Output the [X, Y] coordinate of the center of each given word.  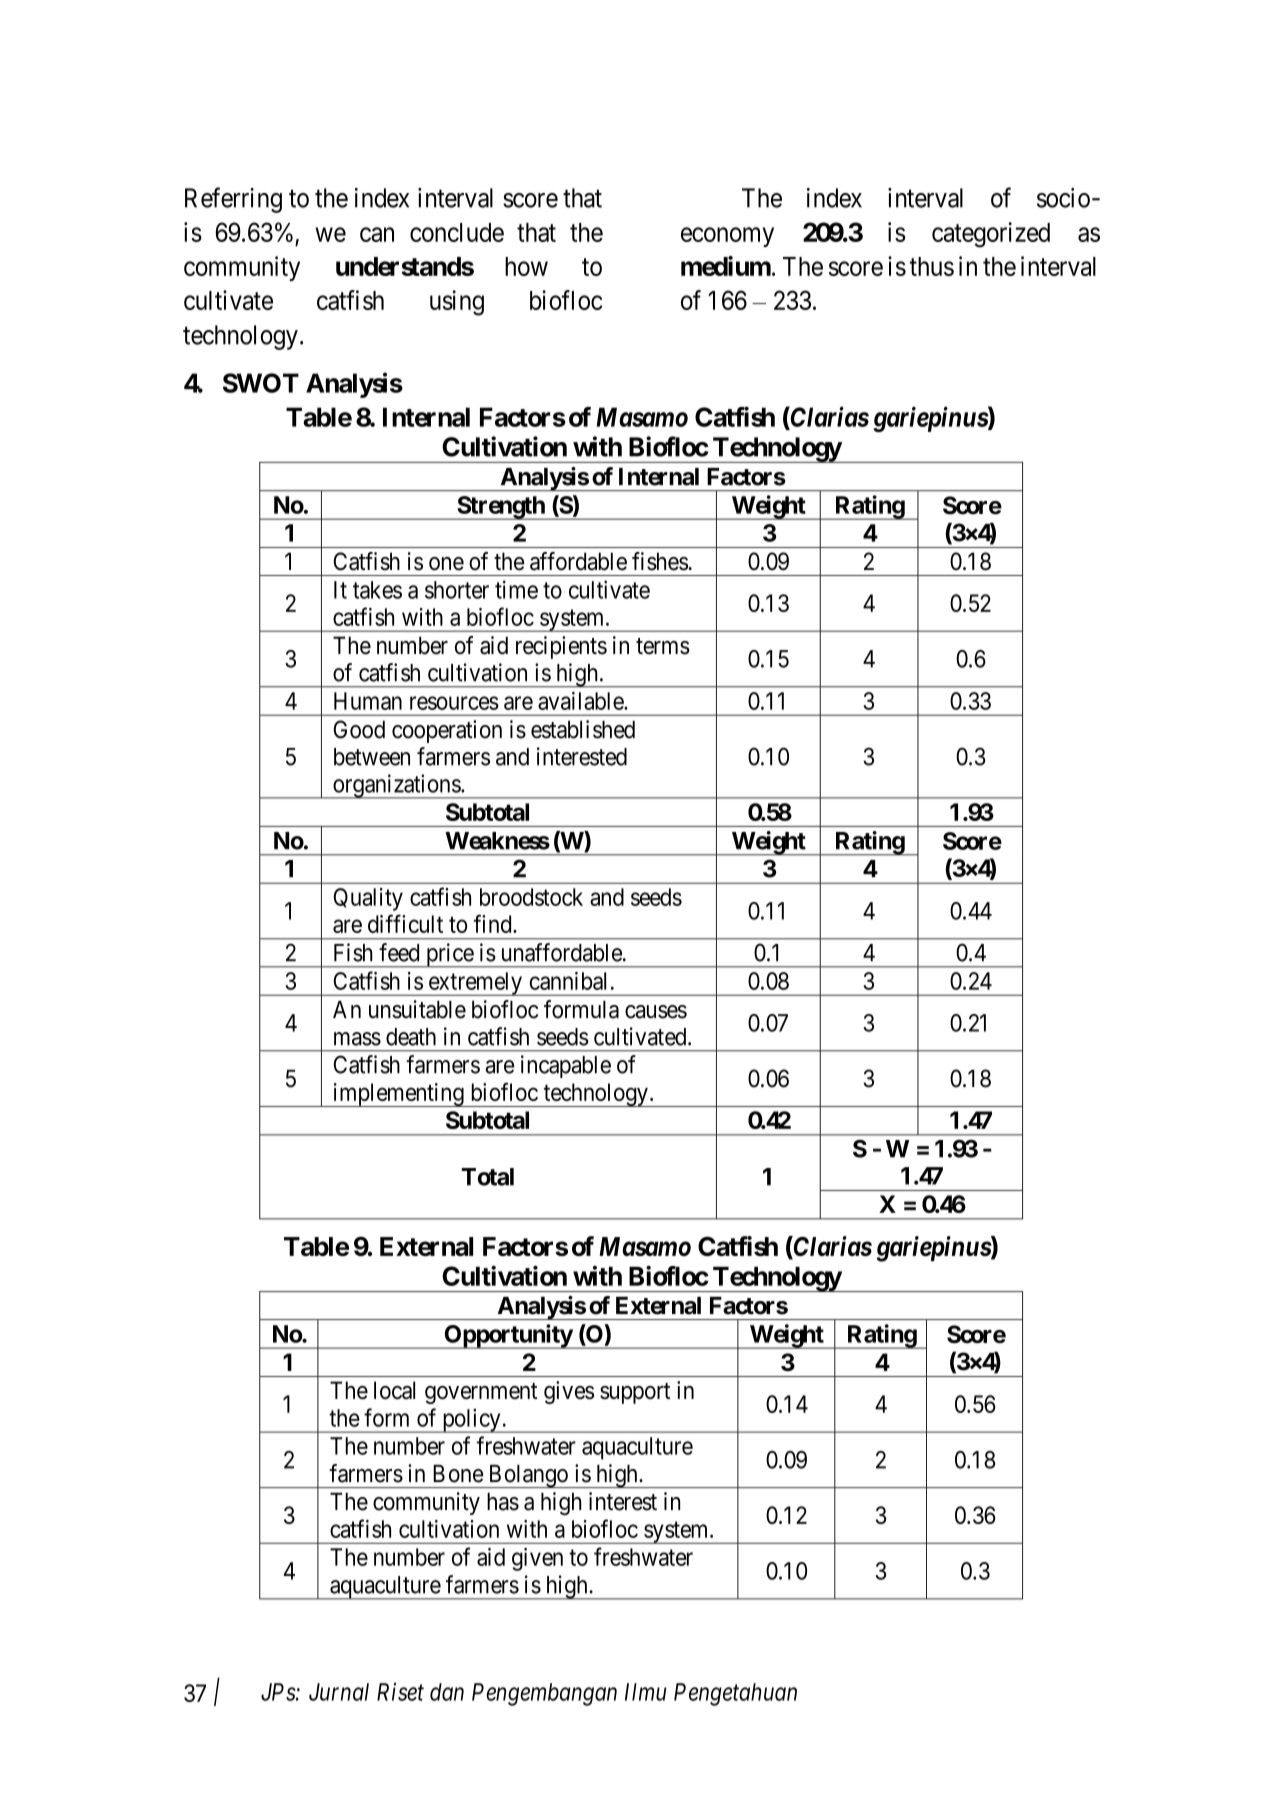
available [581, 701]
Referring [233, 200]
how [526, 266]
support [635, 1393]
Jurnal [339, 1692]
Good [359, 729]
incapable [566, 1066]
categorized [991, 235]
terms [663, 646]
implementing [398, 1095]
